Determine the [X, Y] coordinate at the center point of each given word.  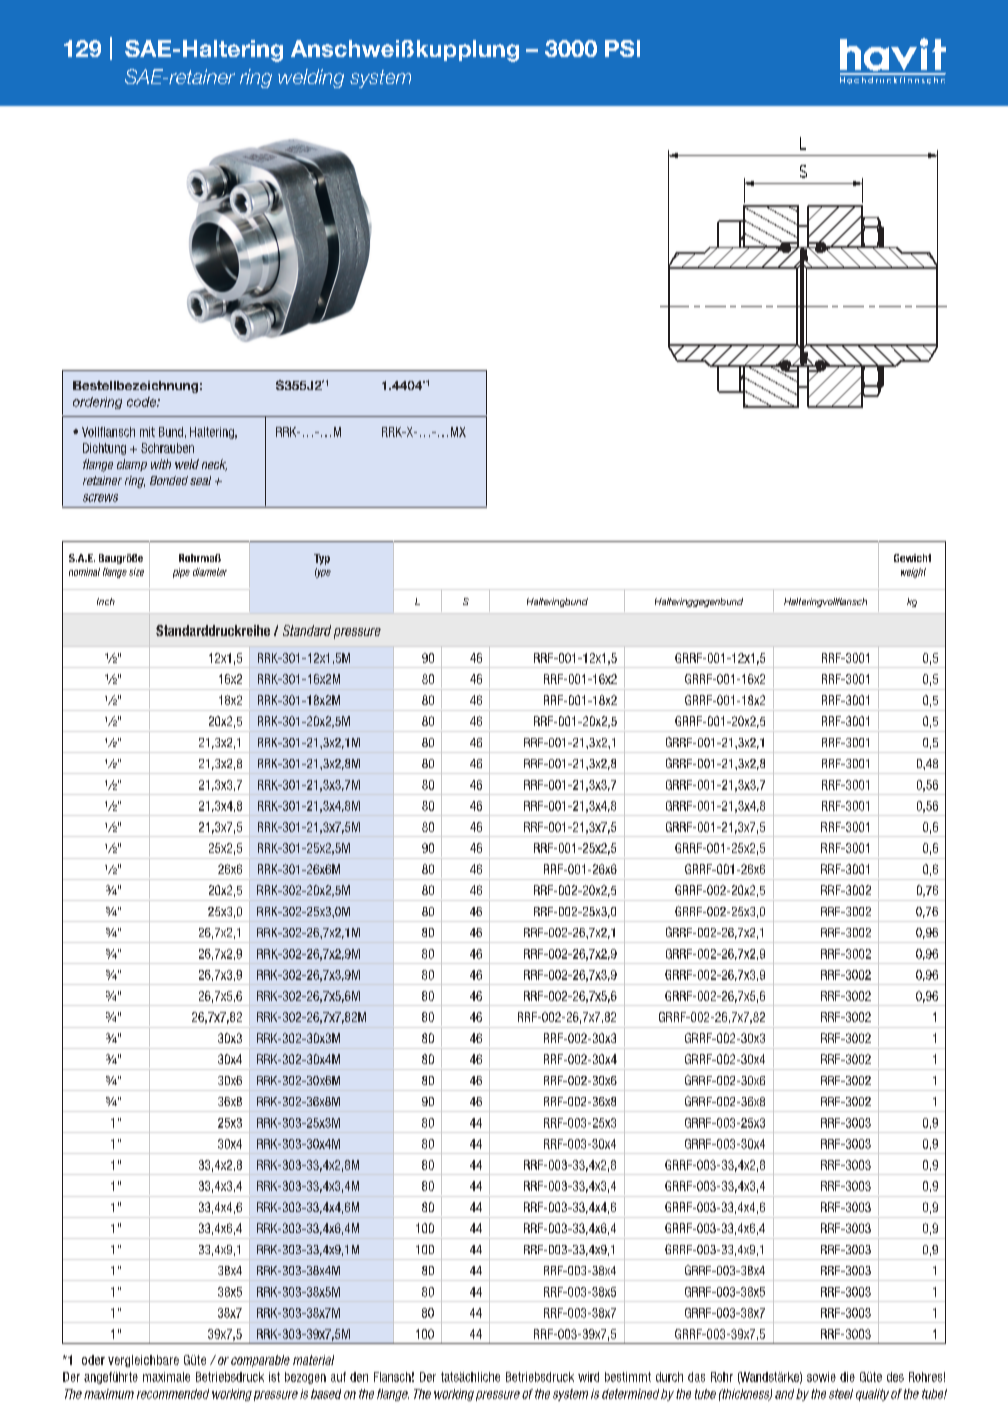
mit [147, 432]
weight [913, 573]
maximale [166, 1377]
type [323, 573]
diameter [210, 572]
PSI [622, 48]
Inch [106, 601]
